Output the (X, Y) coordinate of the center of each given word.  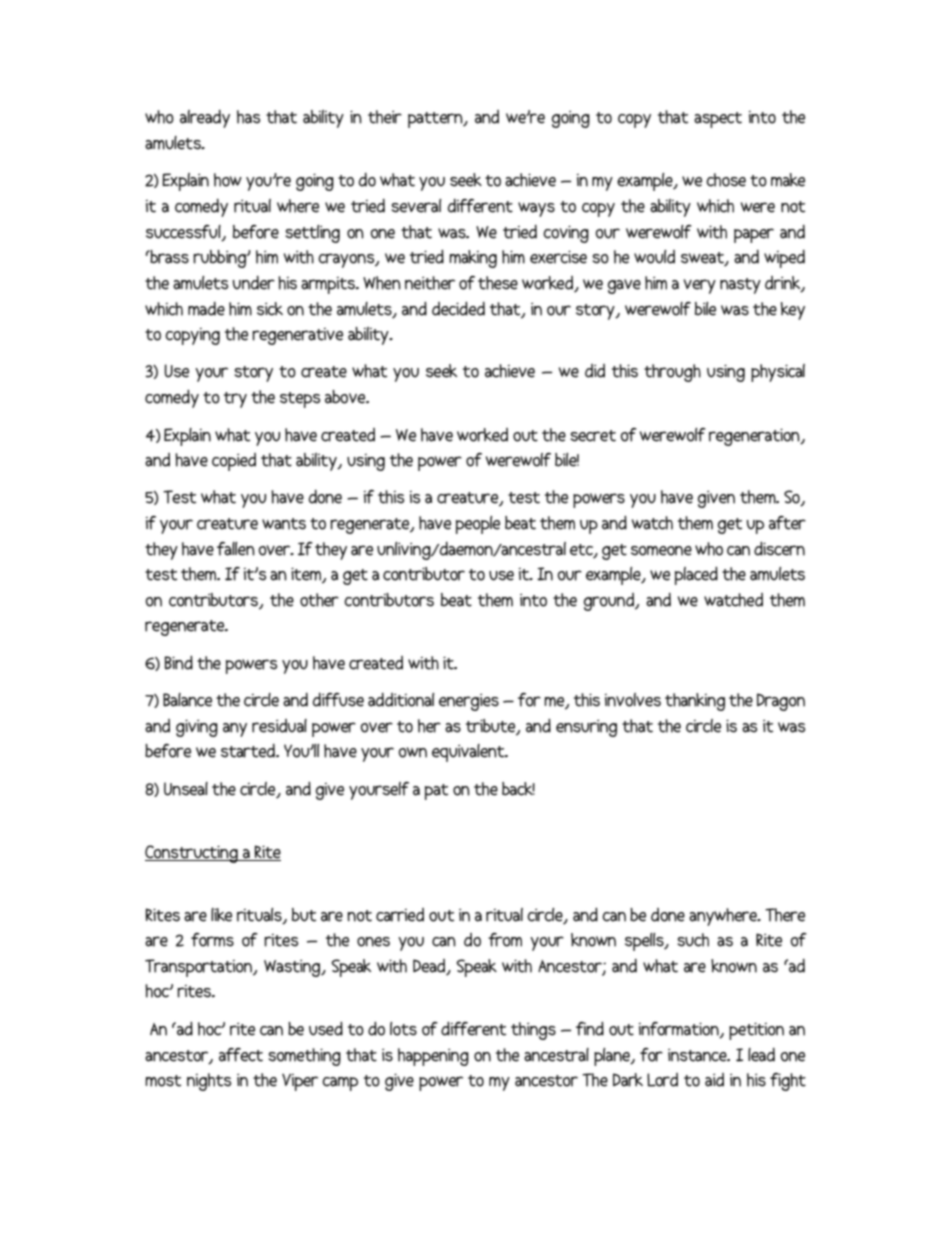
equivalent (469, 753)
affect (241, 1055)
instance (698, 1055)
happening (433, 1057)
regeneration (755, 437)
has (248, 117)
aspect (718, 120)
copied (234, 462)
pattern (436, 120)
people (478, 525)
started (249, 751)
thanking (695, 702)
